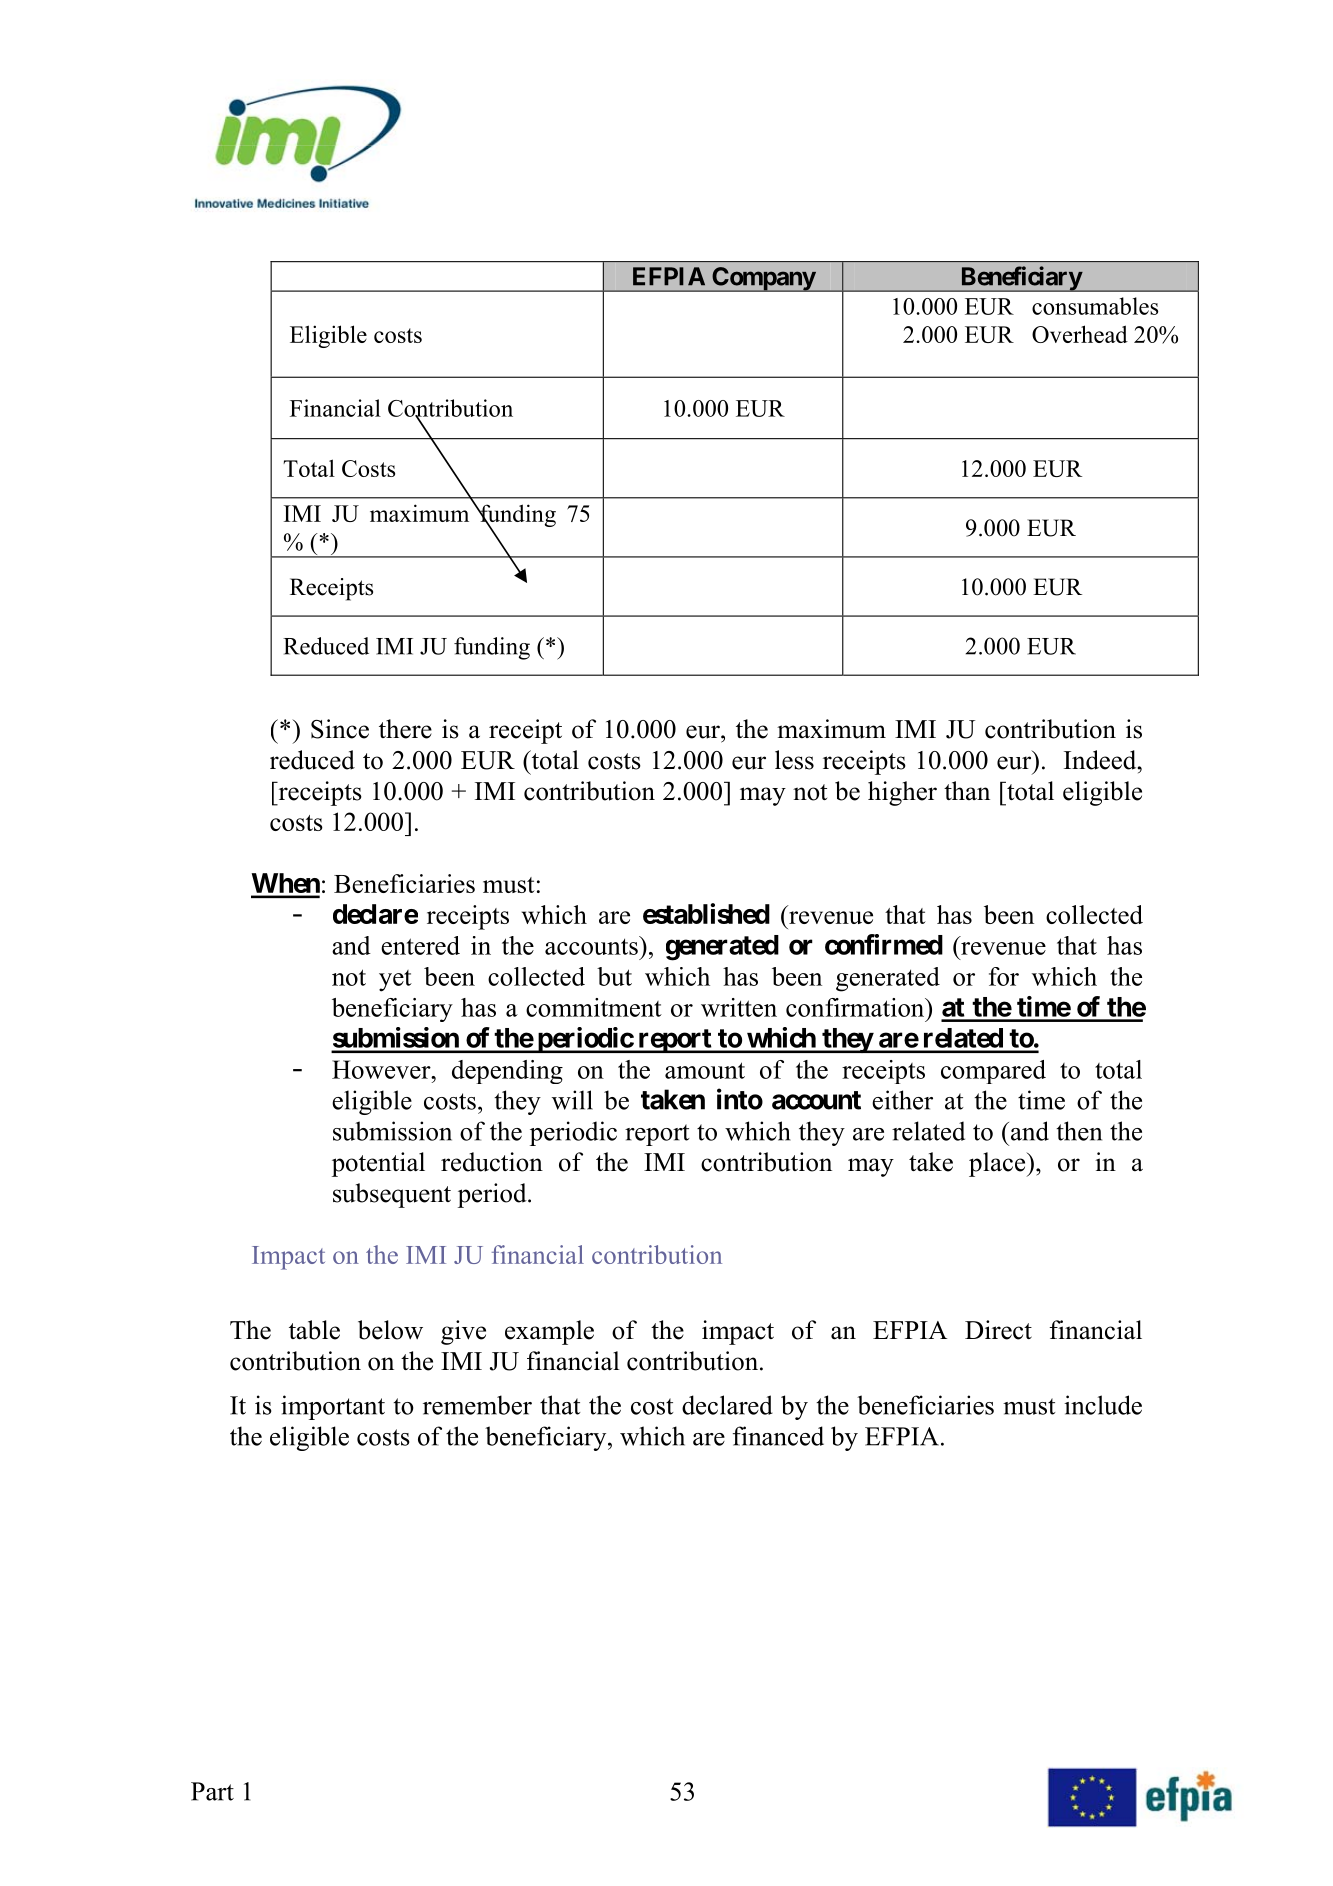 This page has height=1886, width=1333. I want to click on amount, so click(705, 1070).
